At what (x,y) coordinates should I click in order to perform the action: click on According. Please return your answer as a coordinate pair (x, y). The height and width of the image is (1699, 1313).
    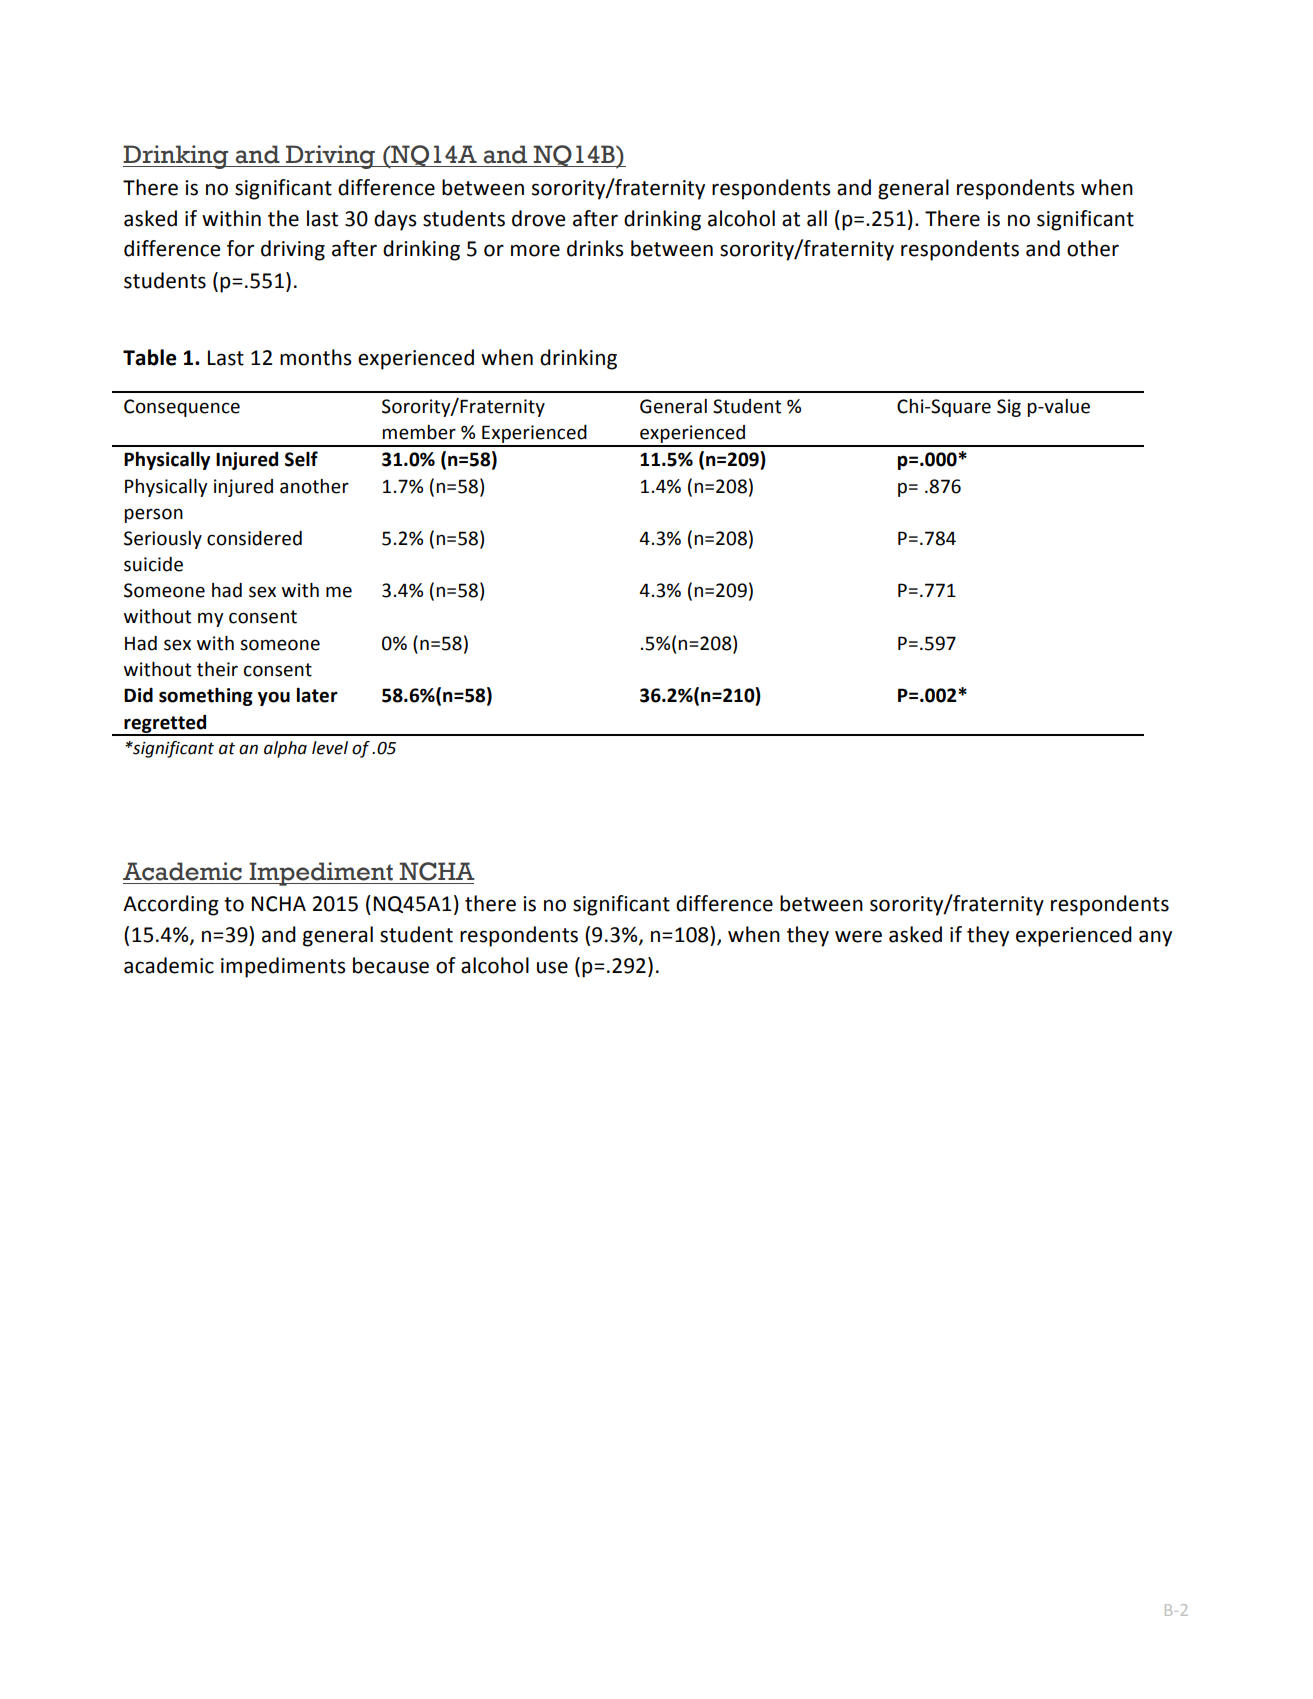
    Looking at the image, I should click on (171, 905).
